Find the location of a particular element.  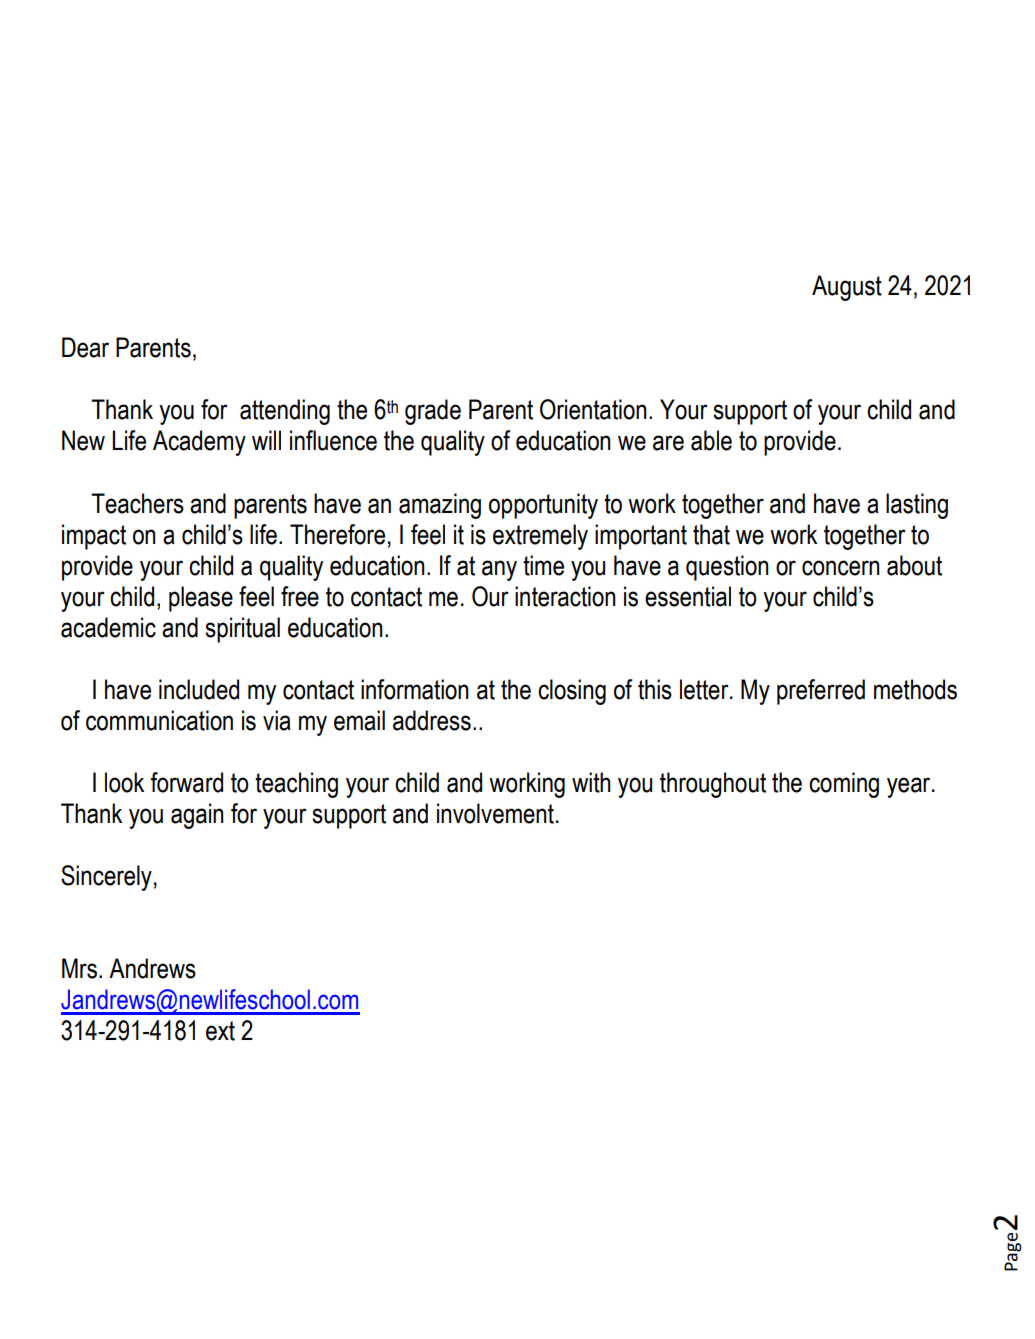

communication is located at coordinates (159, 720).
